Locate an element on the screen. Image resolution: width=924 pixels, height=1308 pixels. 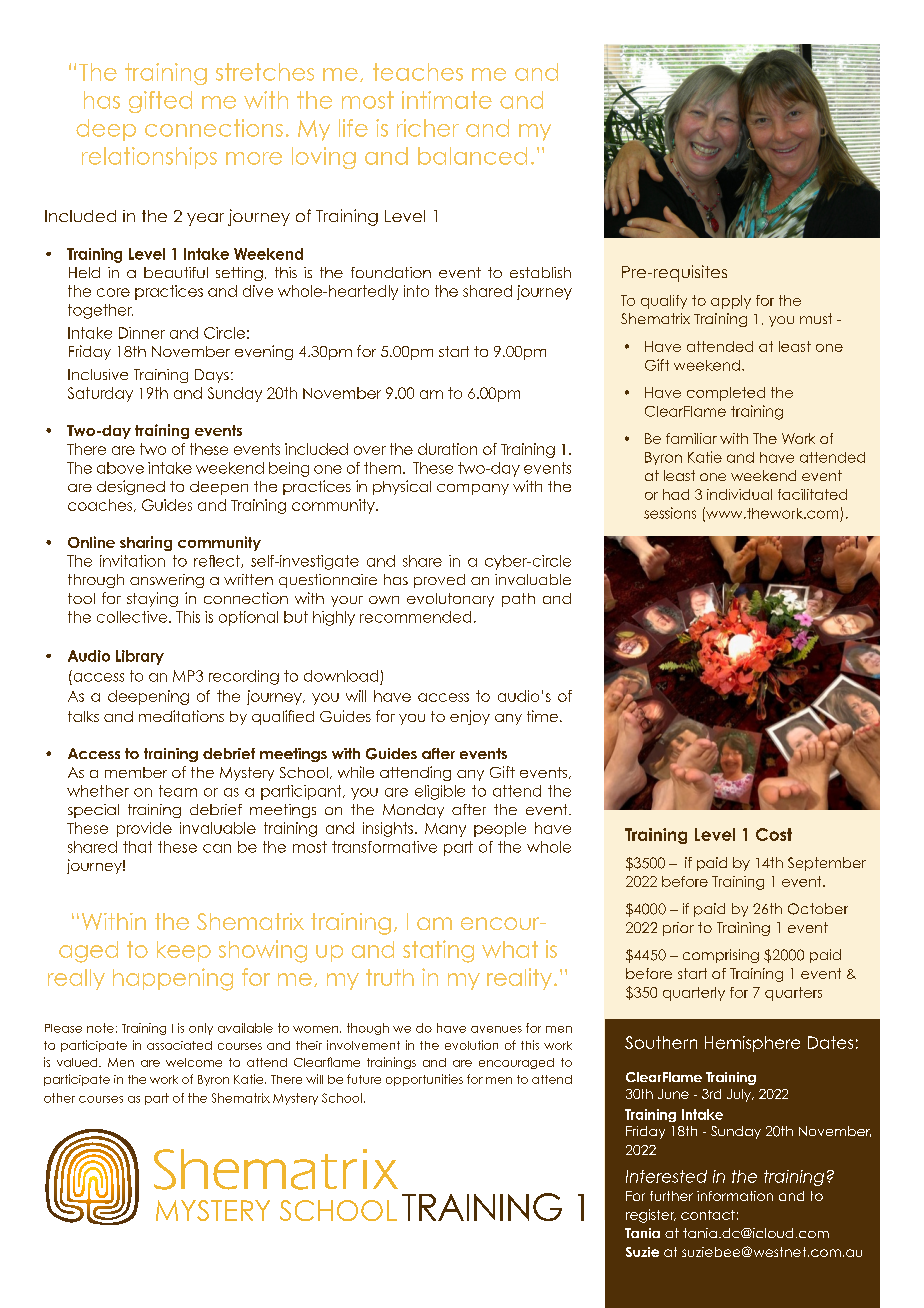
other is located at coordinates (59, 1098).
